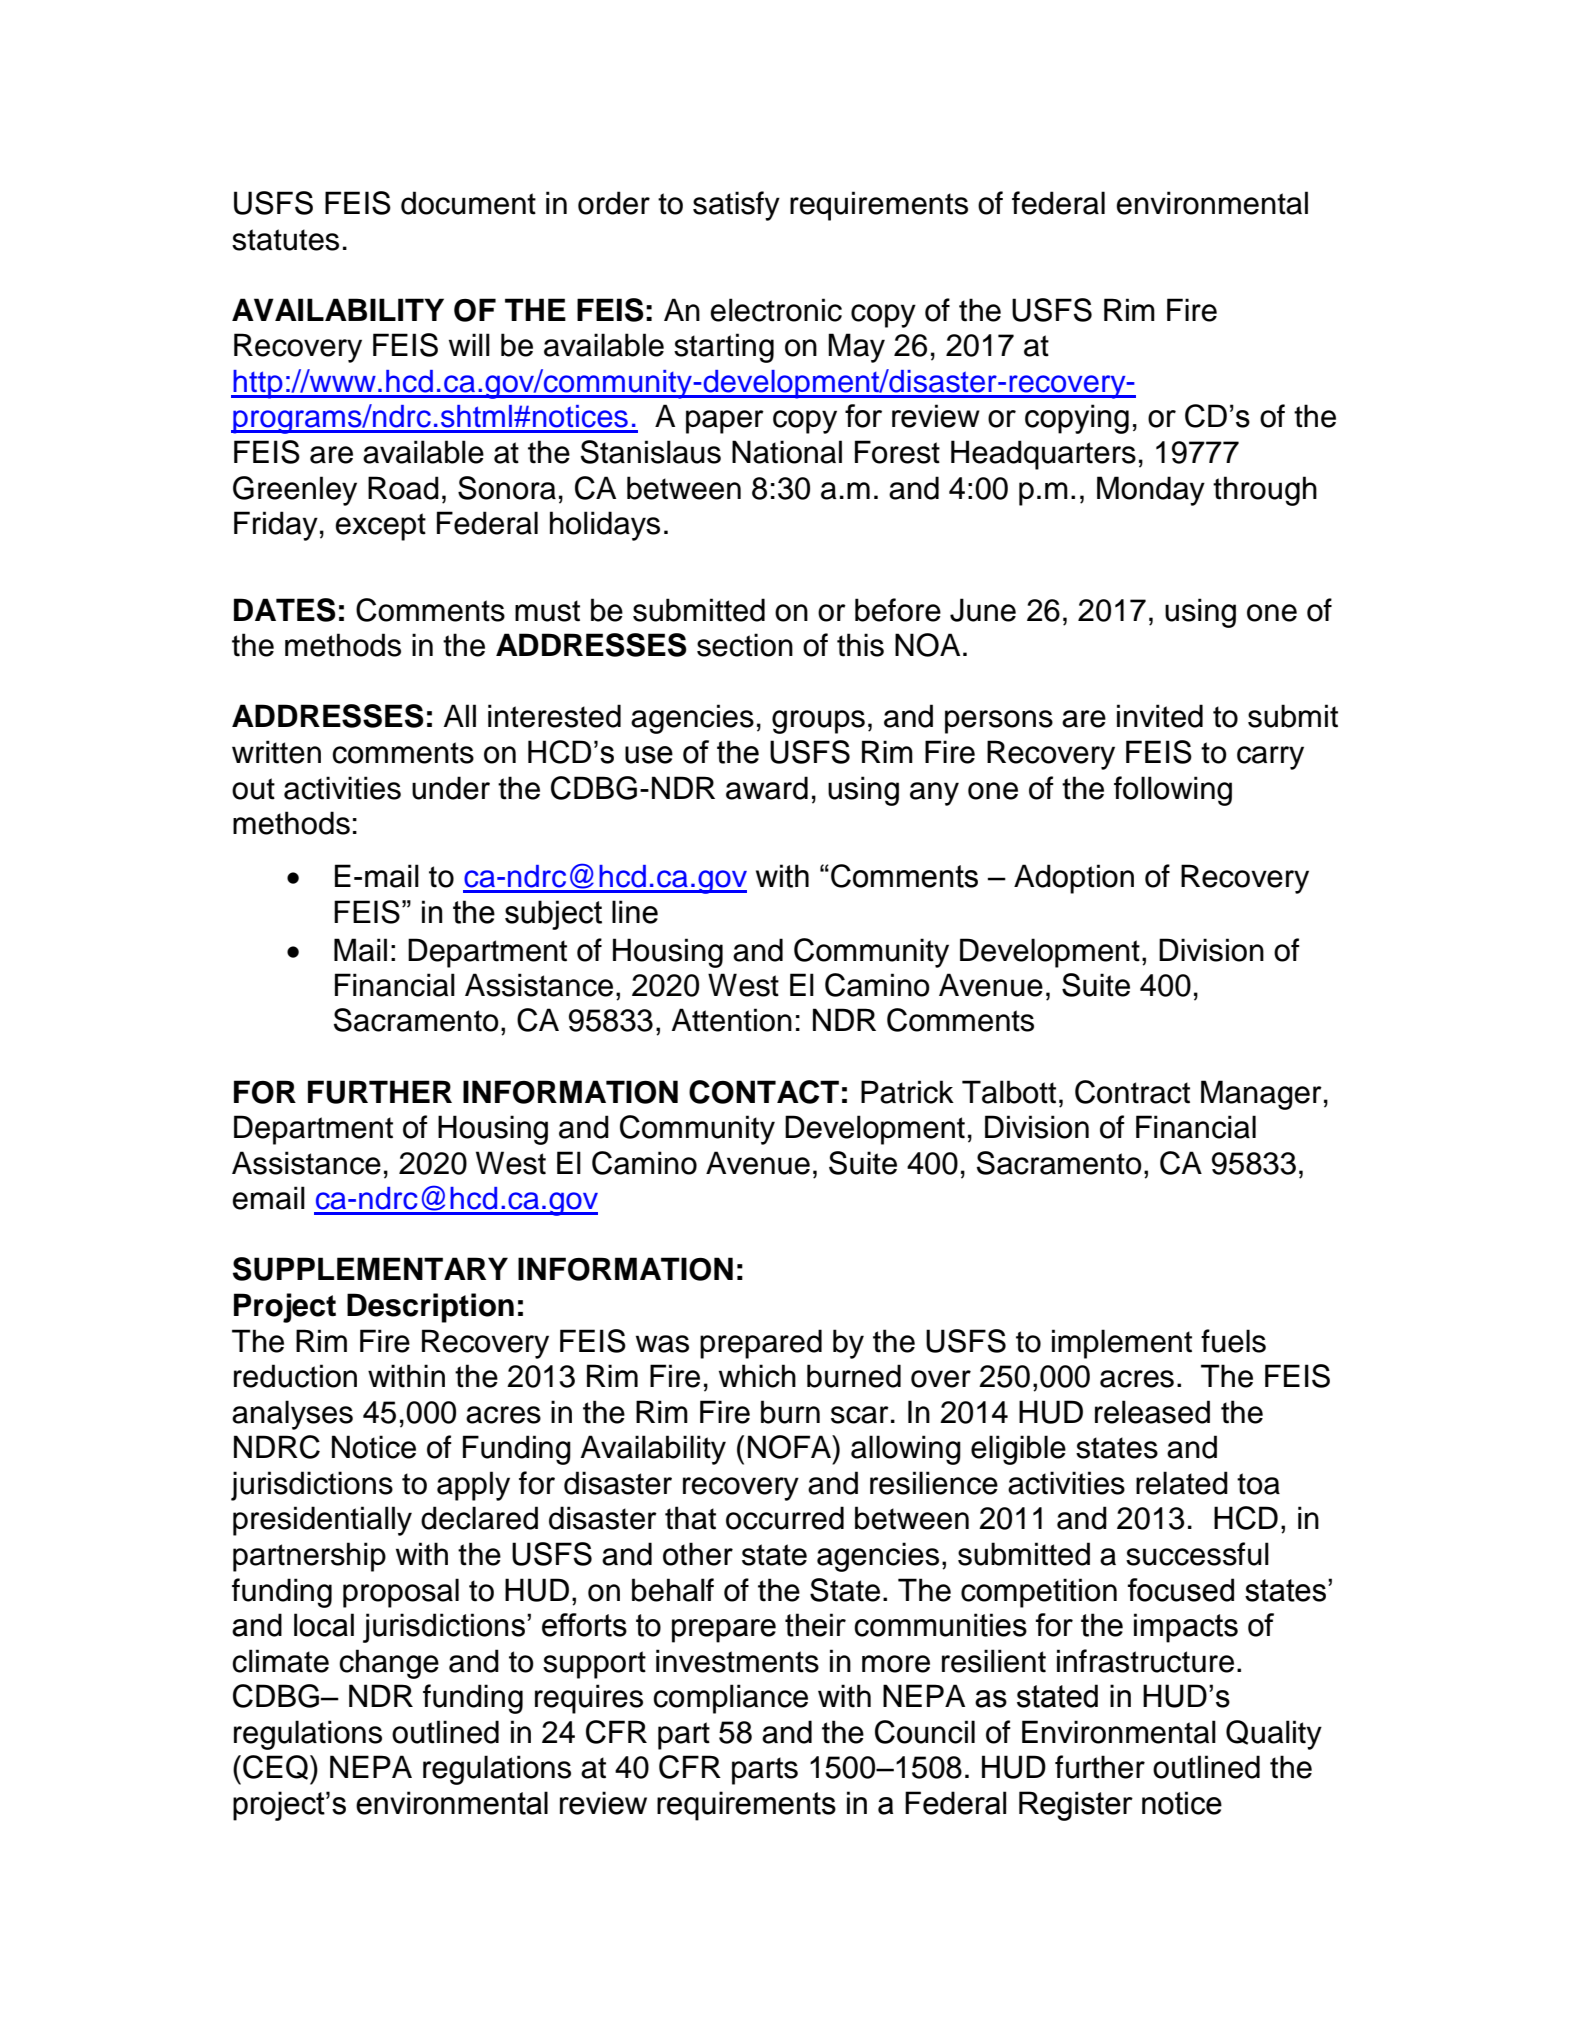 This image has width=1577, height=2041. I want to click on subject, so click(553, 915).
